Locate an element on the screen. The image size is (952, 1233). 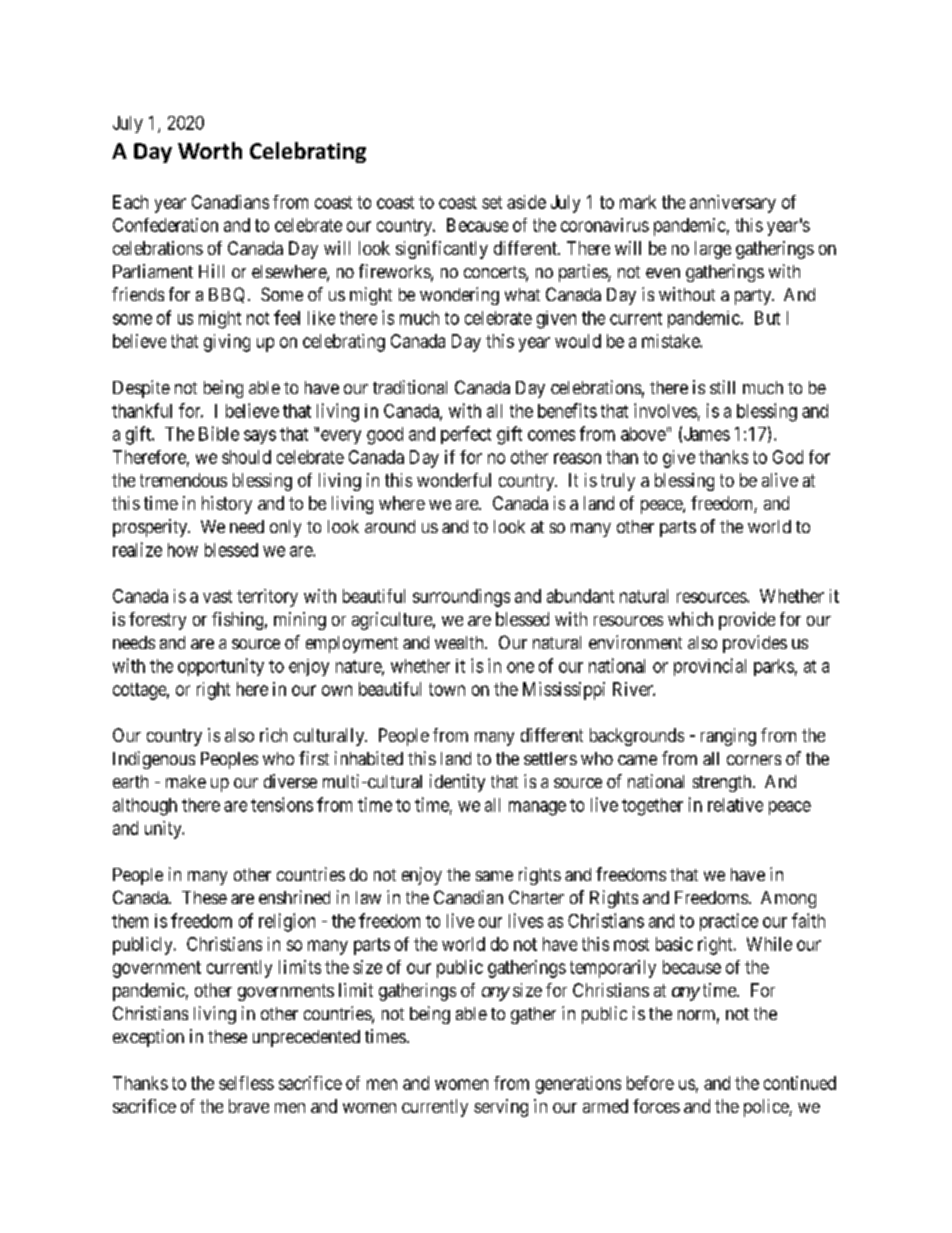
same is located at coordinates (494, 876).
